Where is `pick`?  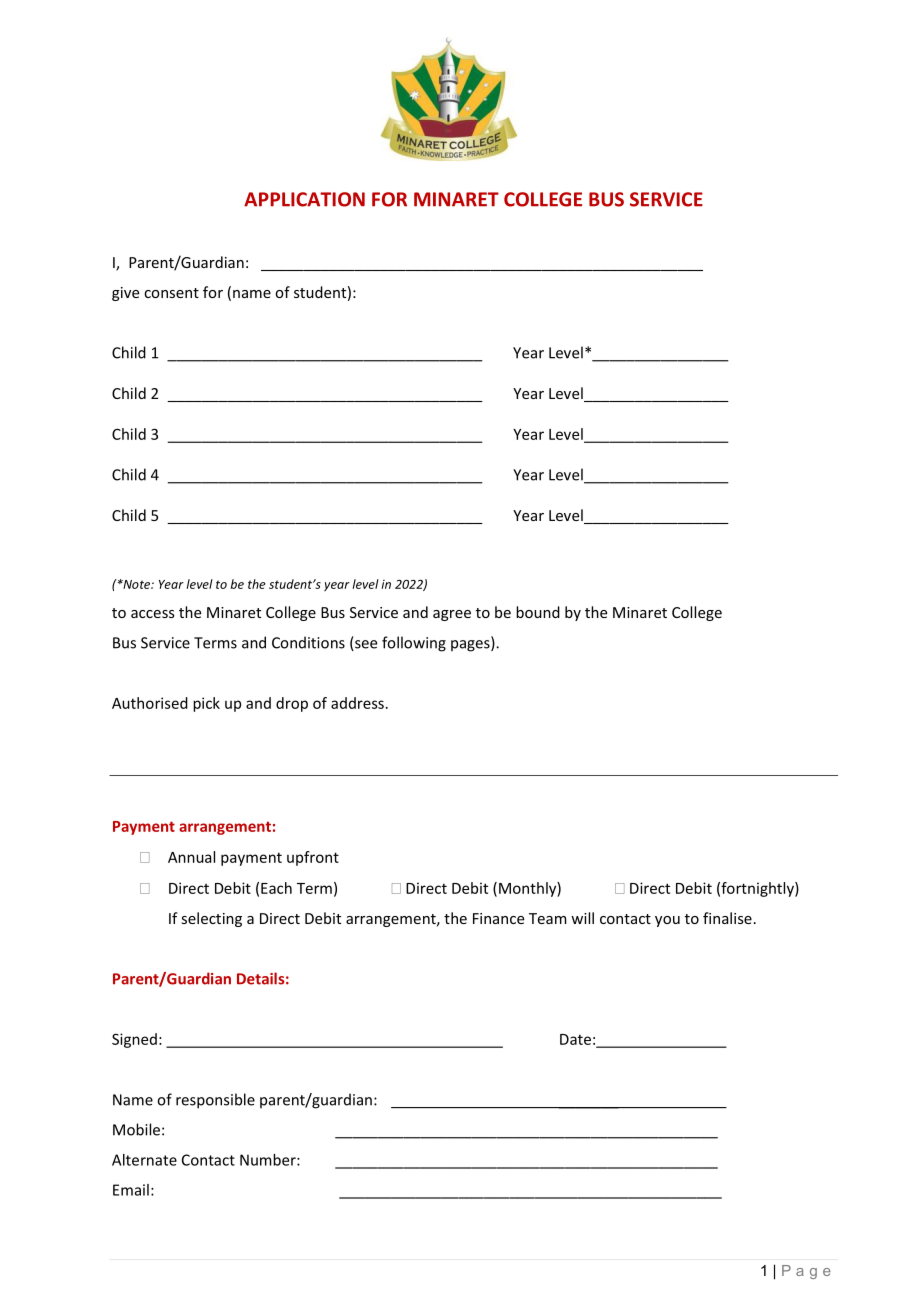 pick is located at coordinates (206, 704).
